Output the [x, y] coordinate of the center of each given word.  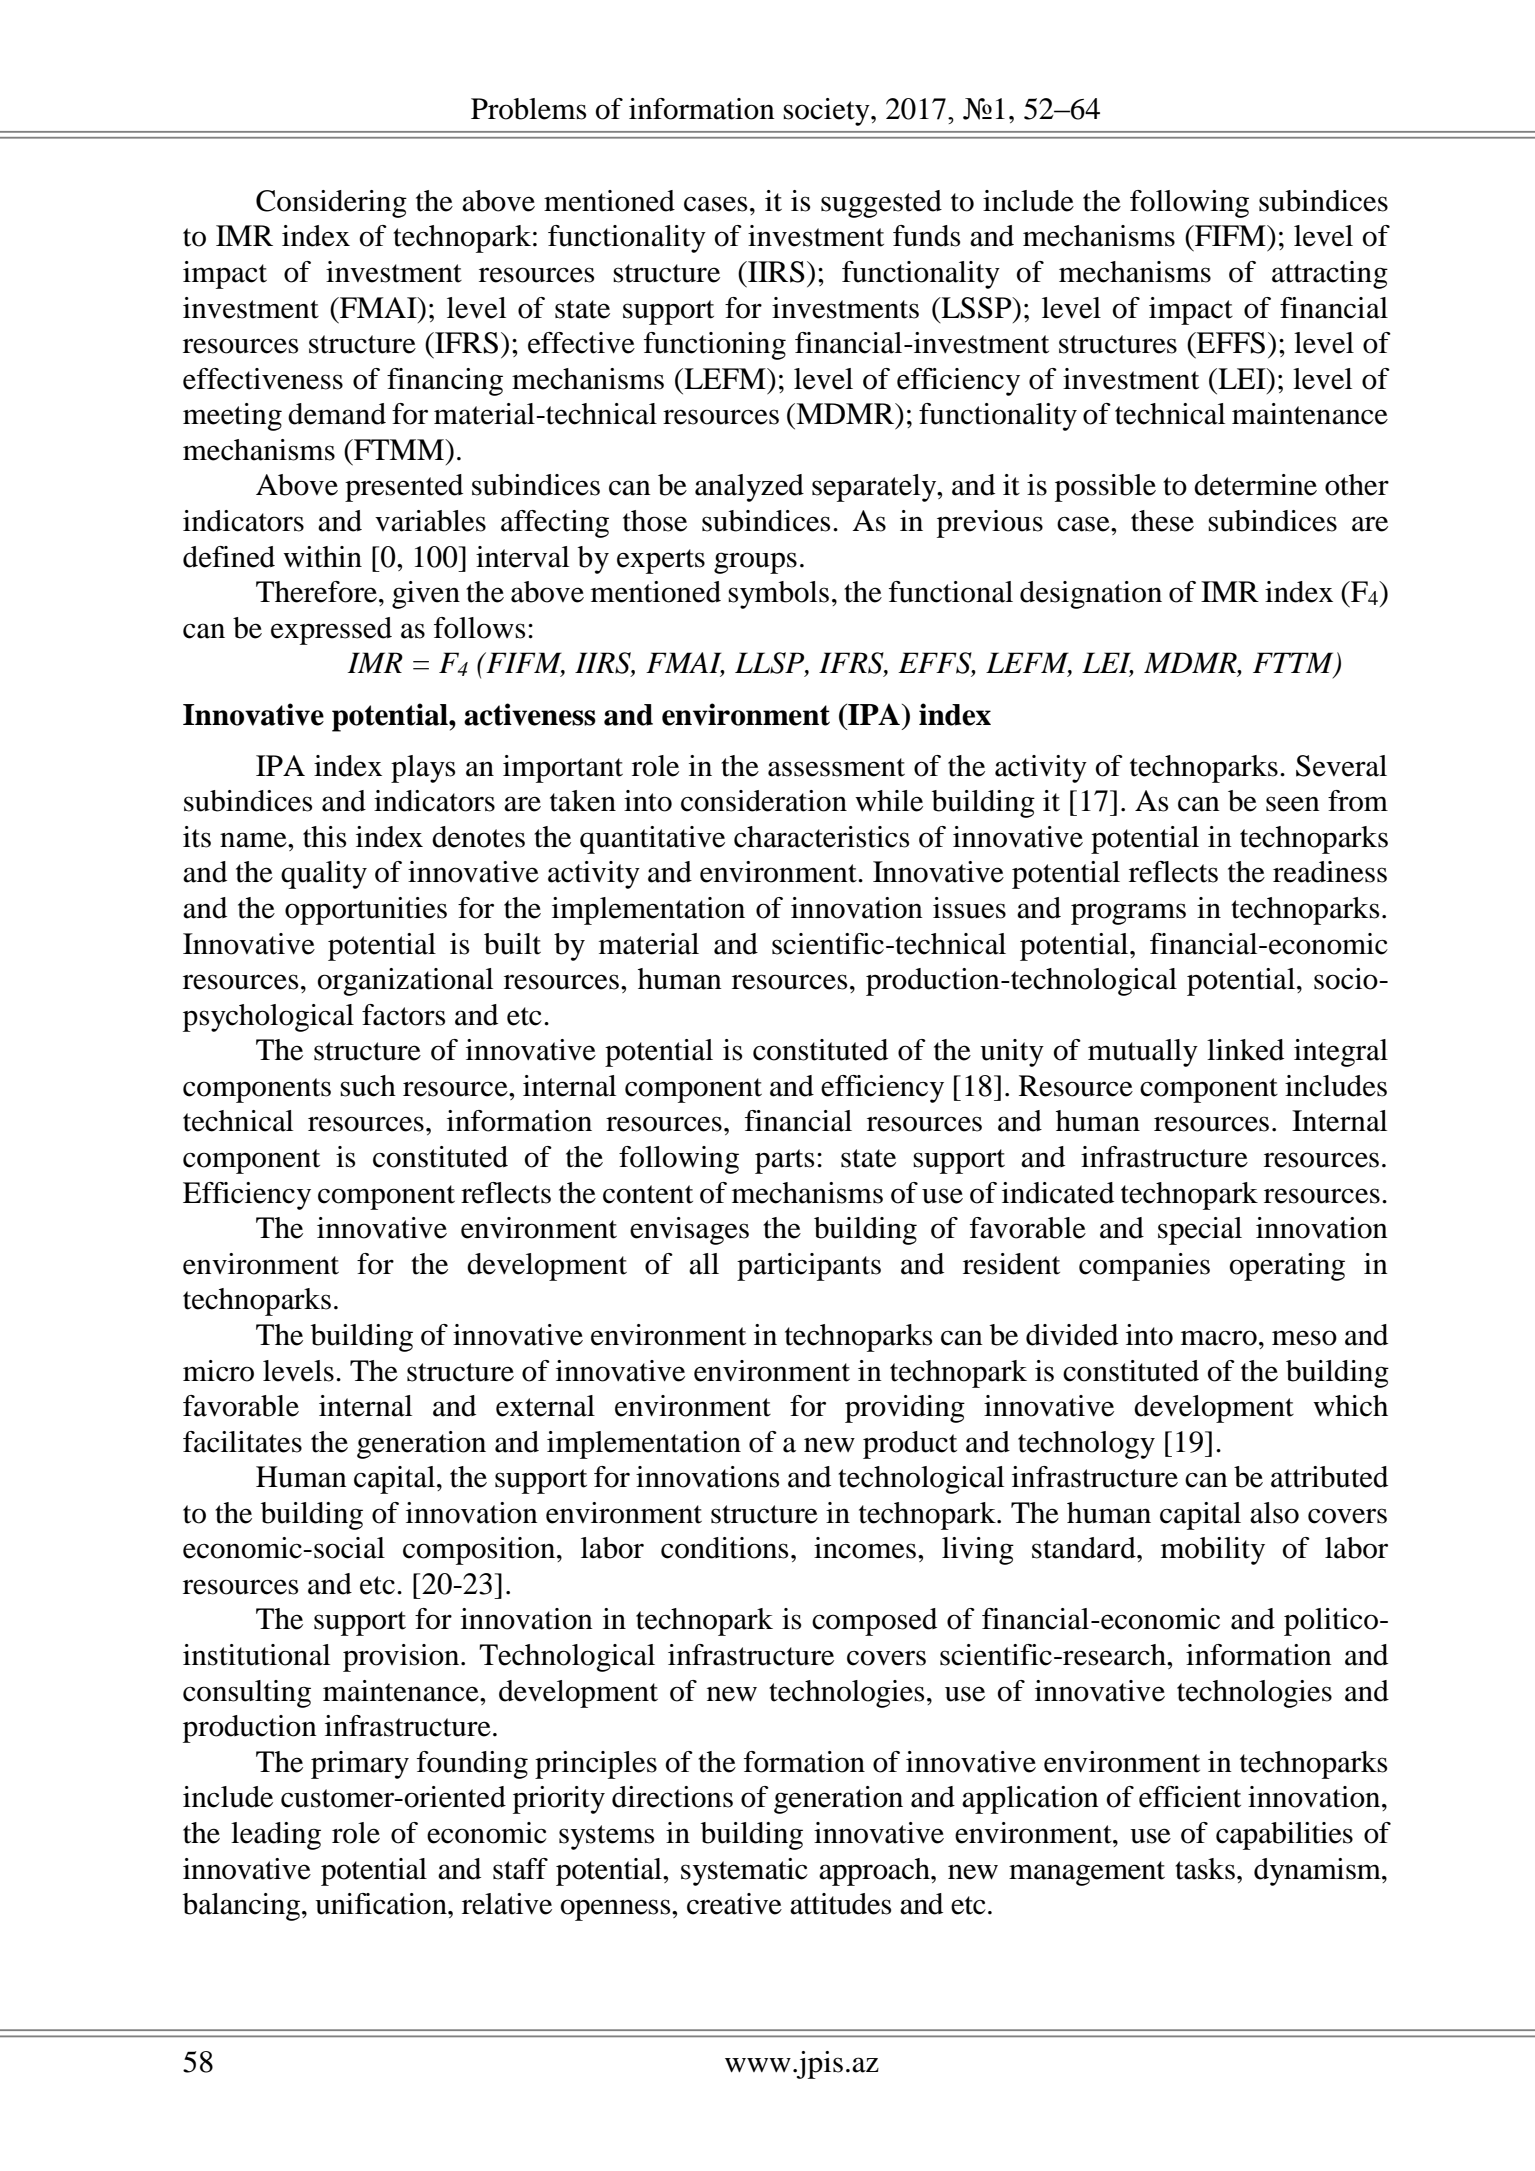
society [827, 112]
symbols [778, 595]
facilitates [242, 1442]
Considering [331, 204]
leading [276, 1836]
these [1162, 521]
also [1274, 1513]
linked [1245, 1050]
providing [905, 1409]
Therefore [318, 592]
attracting [1330, 275]
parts [784, 1161]
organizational [405, 982]
